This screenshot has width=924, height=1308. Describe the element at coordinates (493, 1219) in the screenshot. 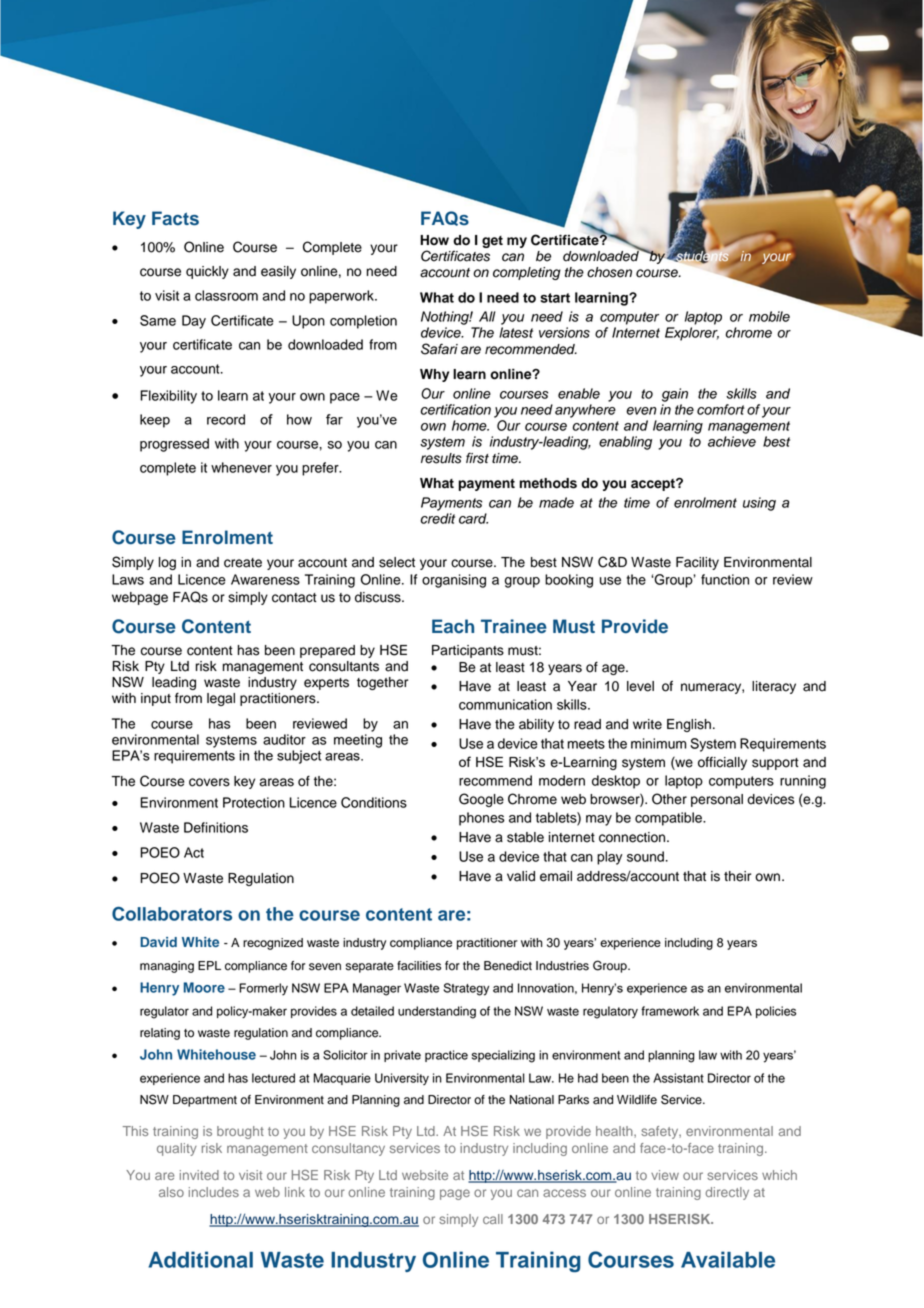

I see `call` at that location.
